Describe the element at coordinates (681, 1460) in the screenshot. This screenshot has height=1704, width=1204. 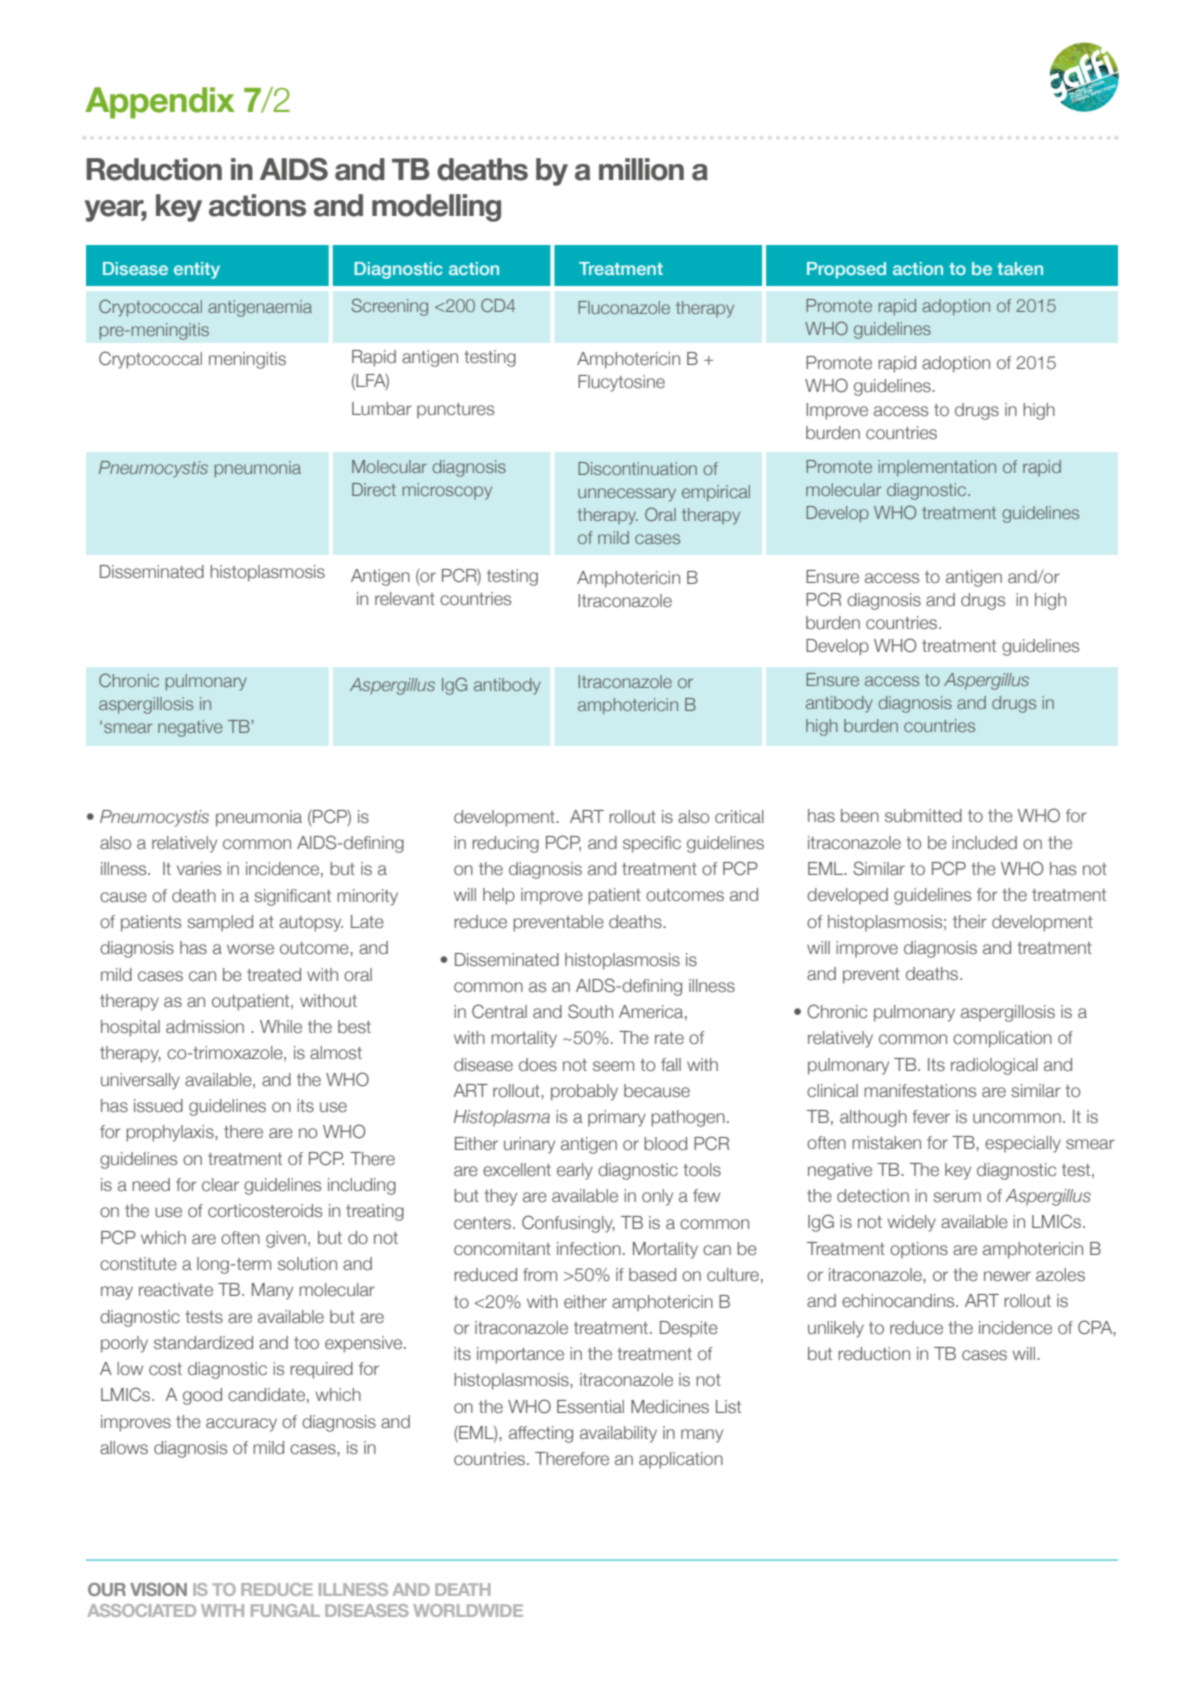
I see `application` at that location.
